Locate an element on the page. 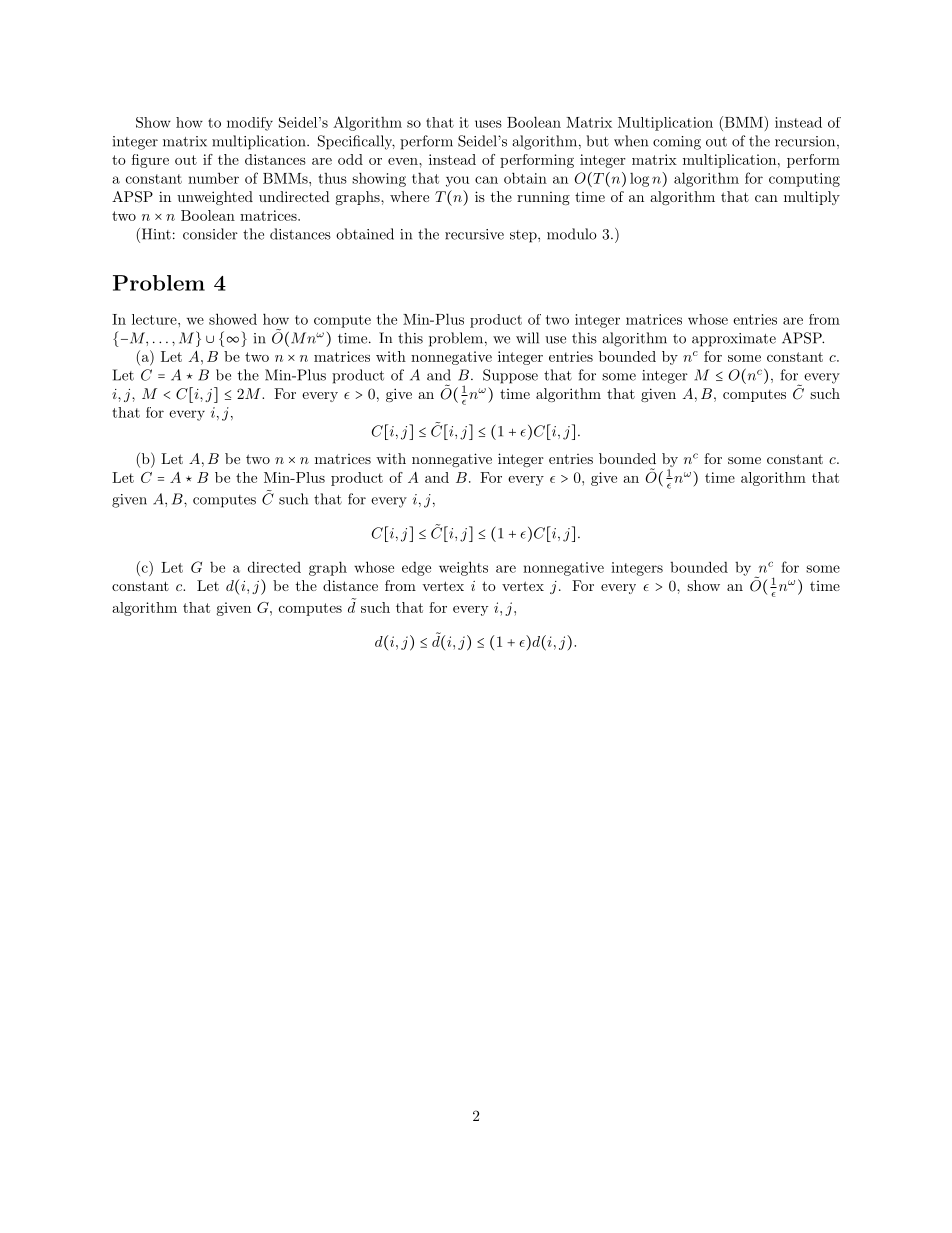  approximate is located at coordinates (734, 340).
